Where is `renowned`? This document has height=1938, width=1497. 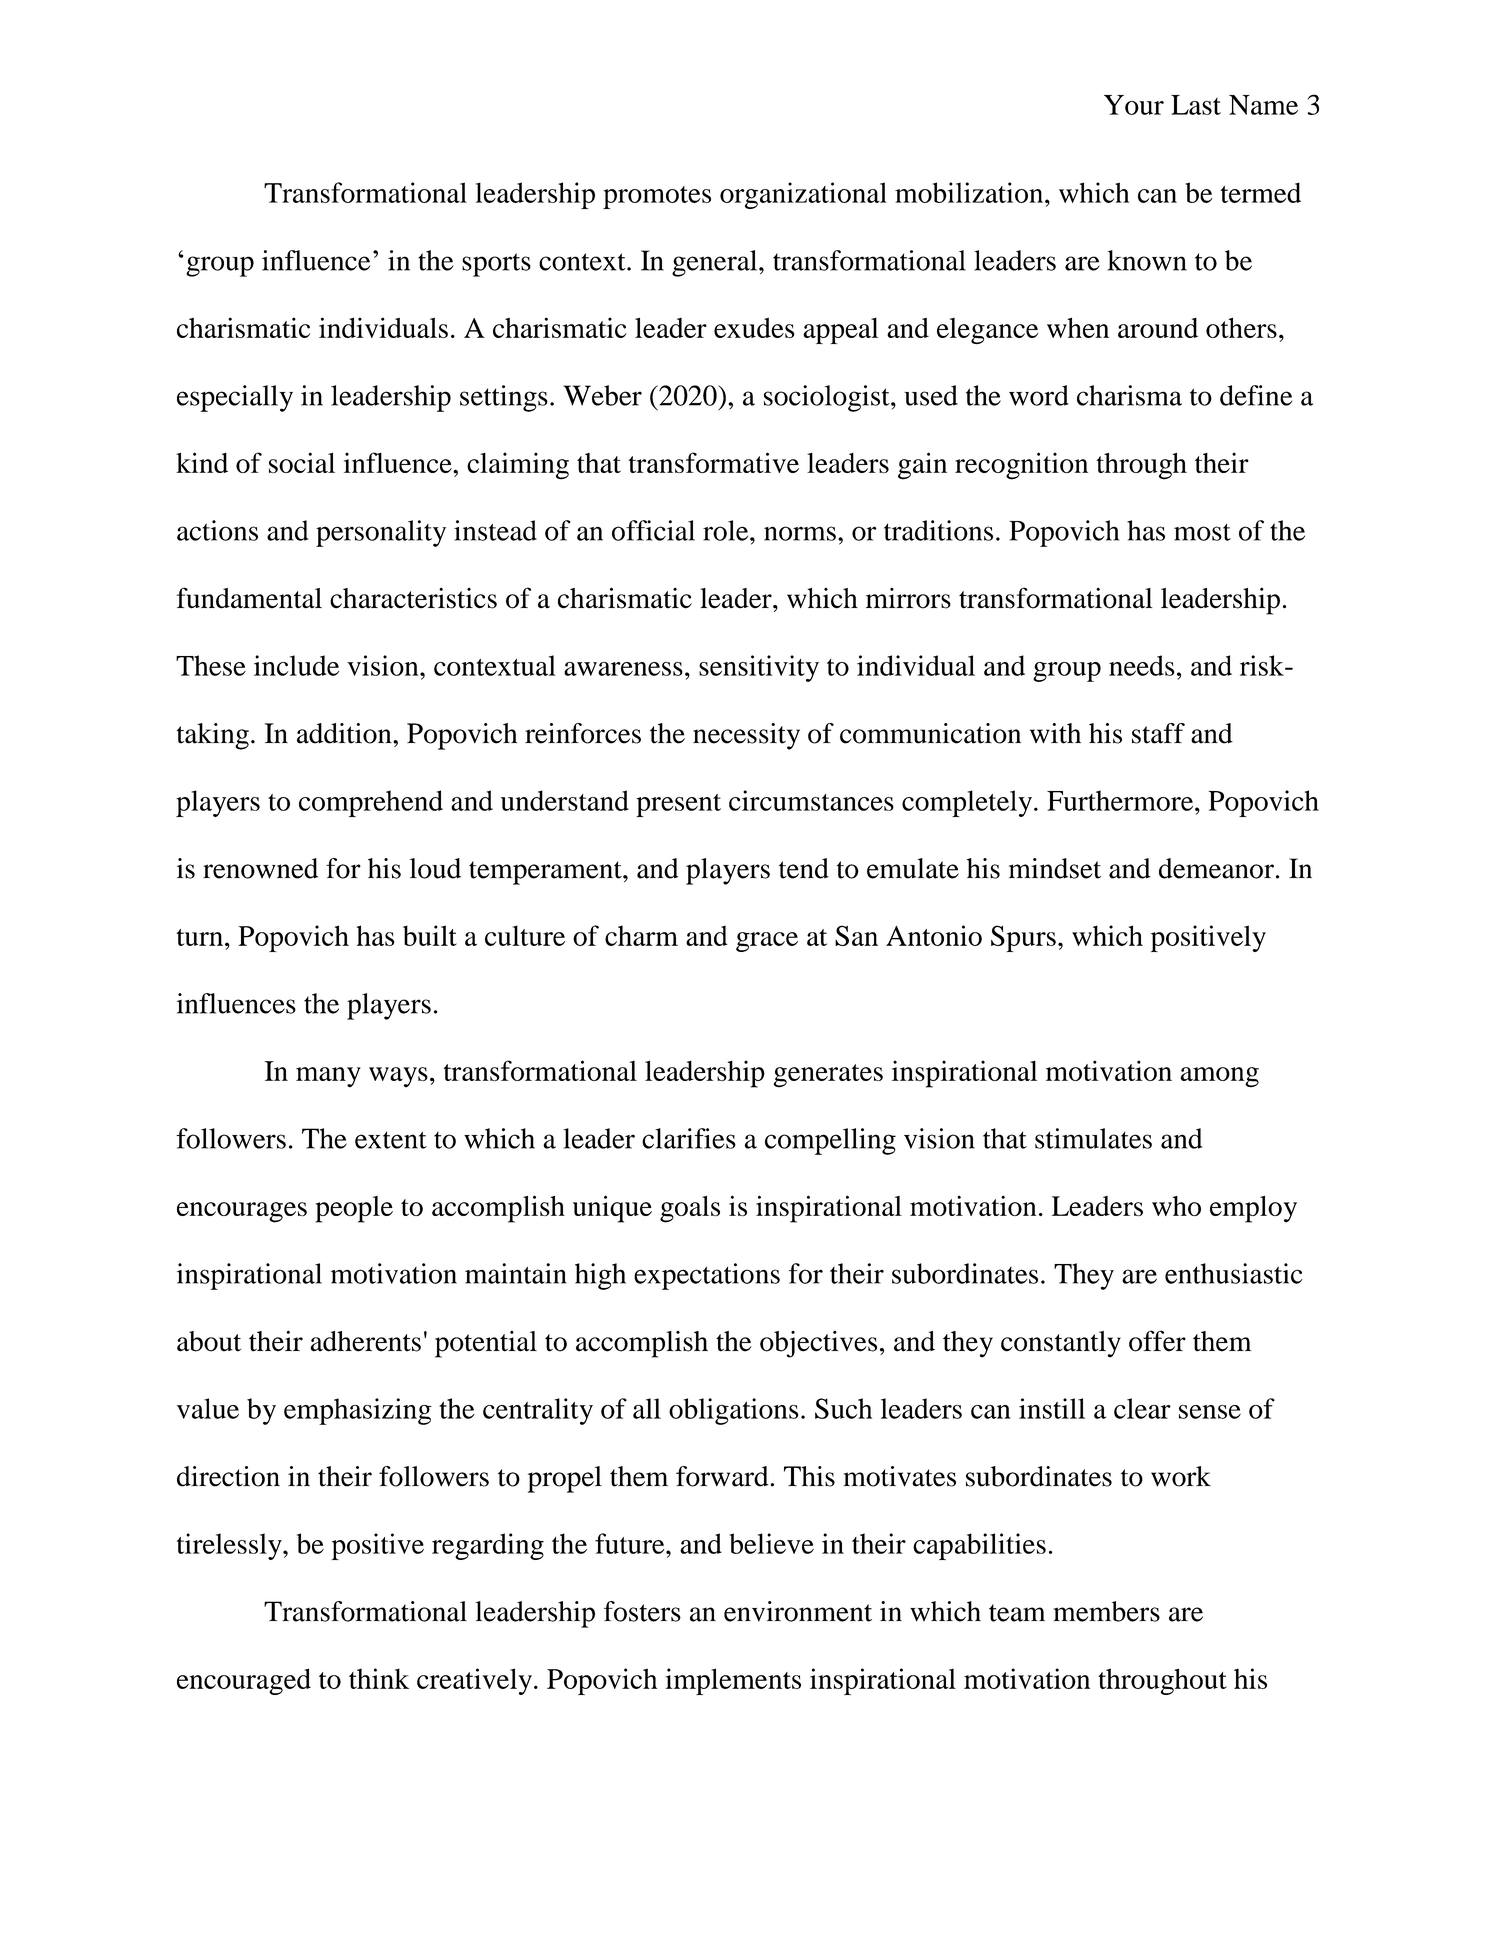
renowned is located at coordinates (260, 868).
